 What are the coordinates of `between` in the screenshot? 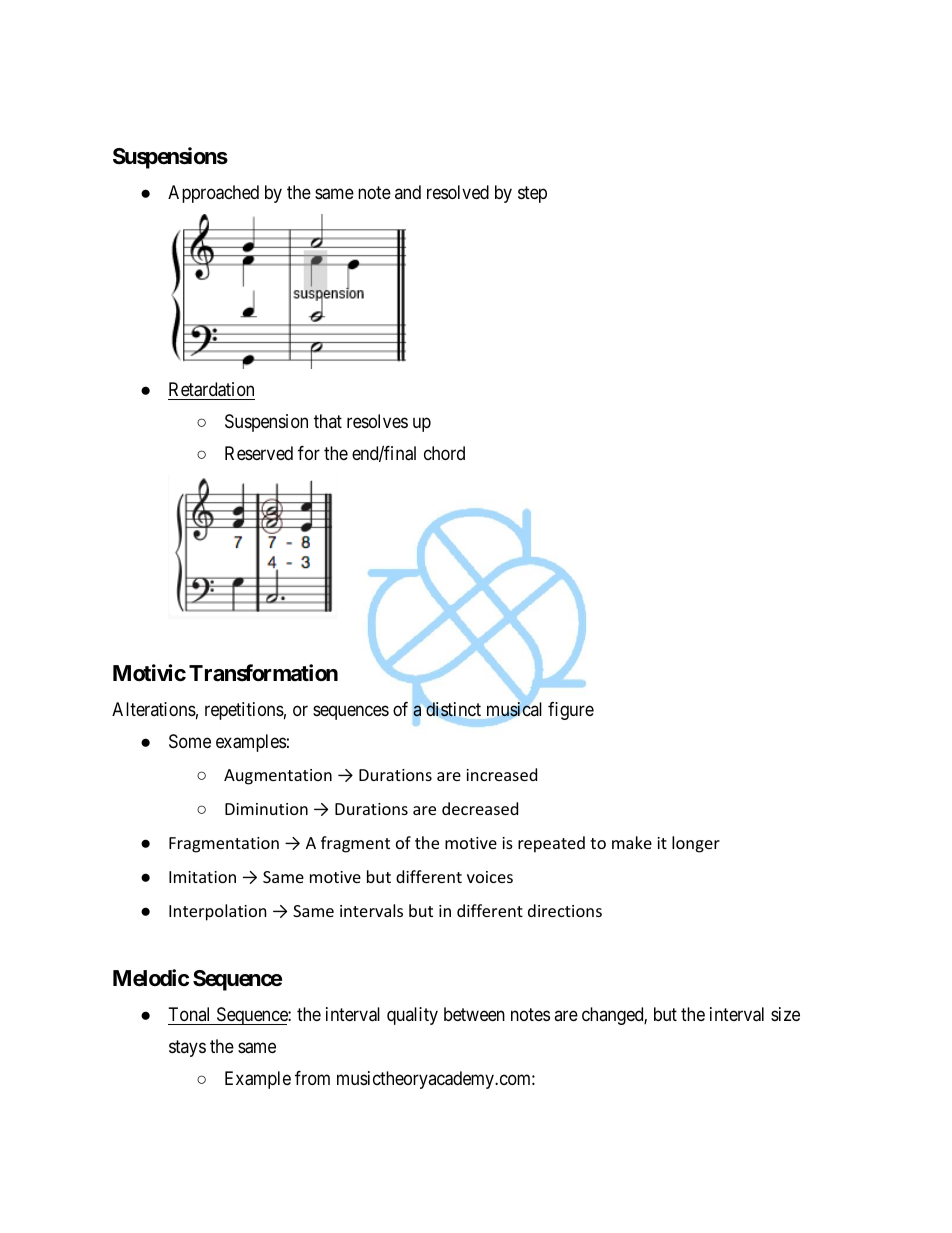 It's located at (474, 1014).
